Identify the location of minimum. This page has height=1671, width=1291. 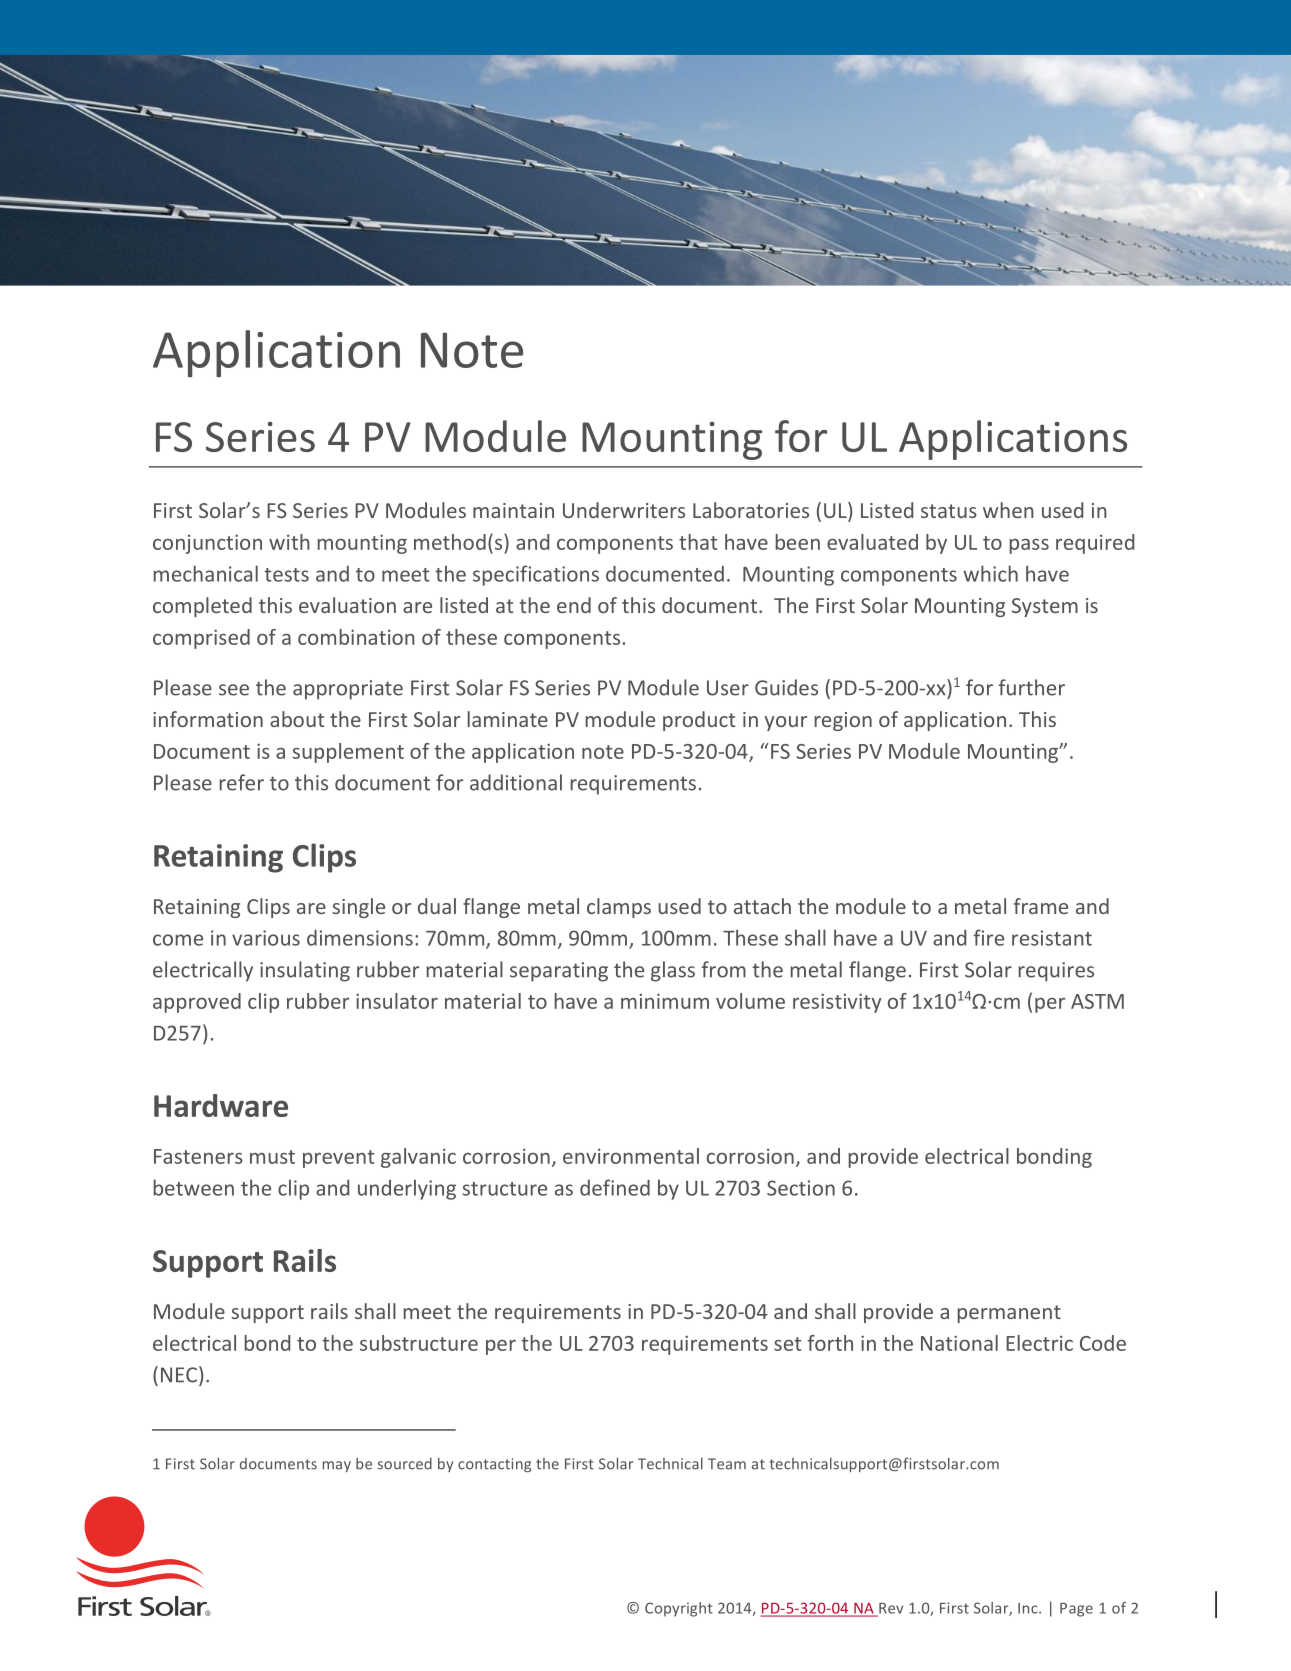
(665, 1001).
